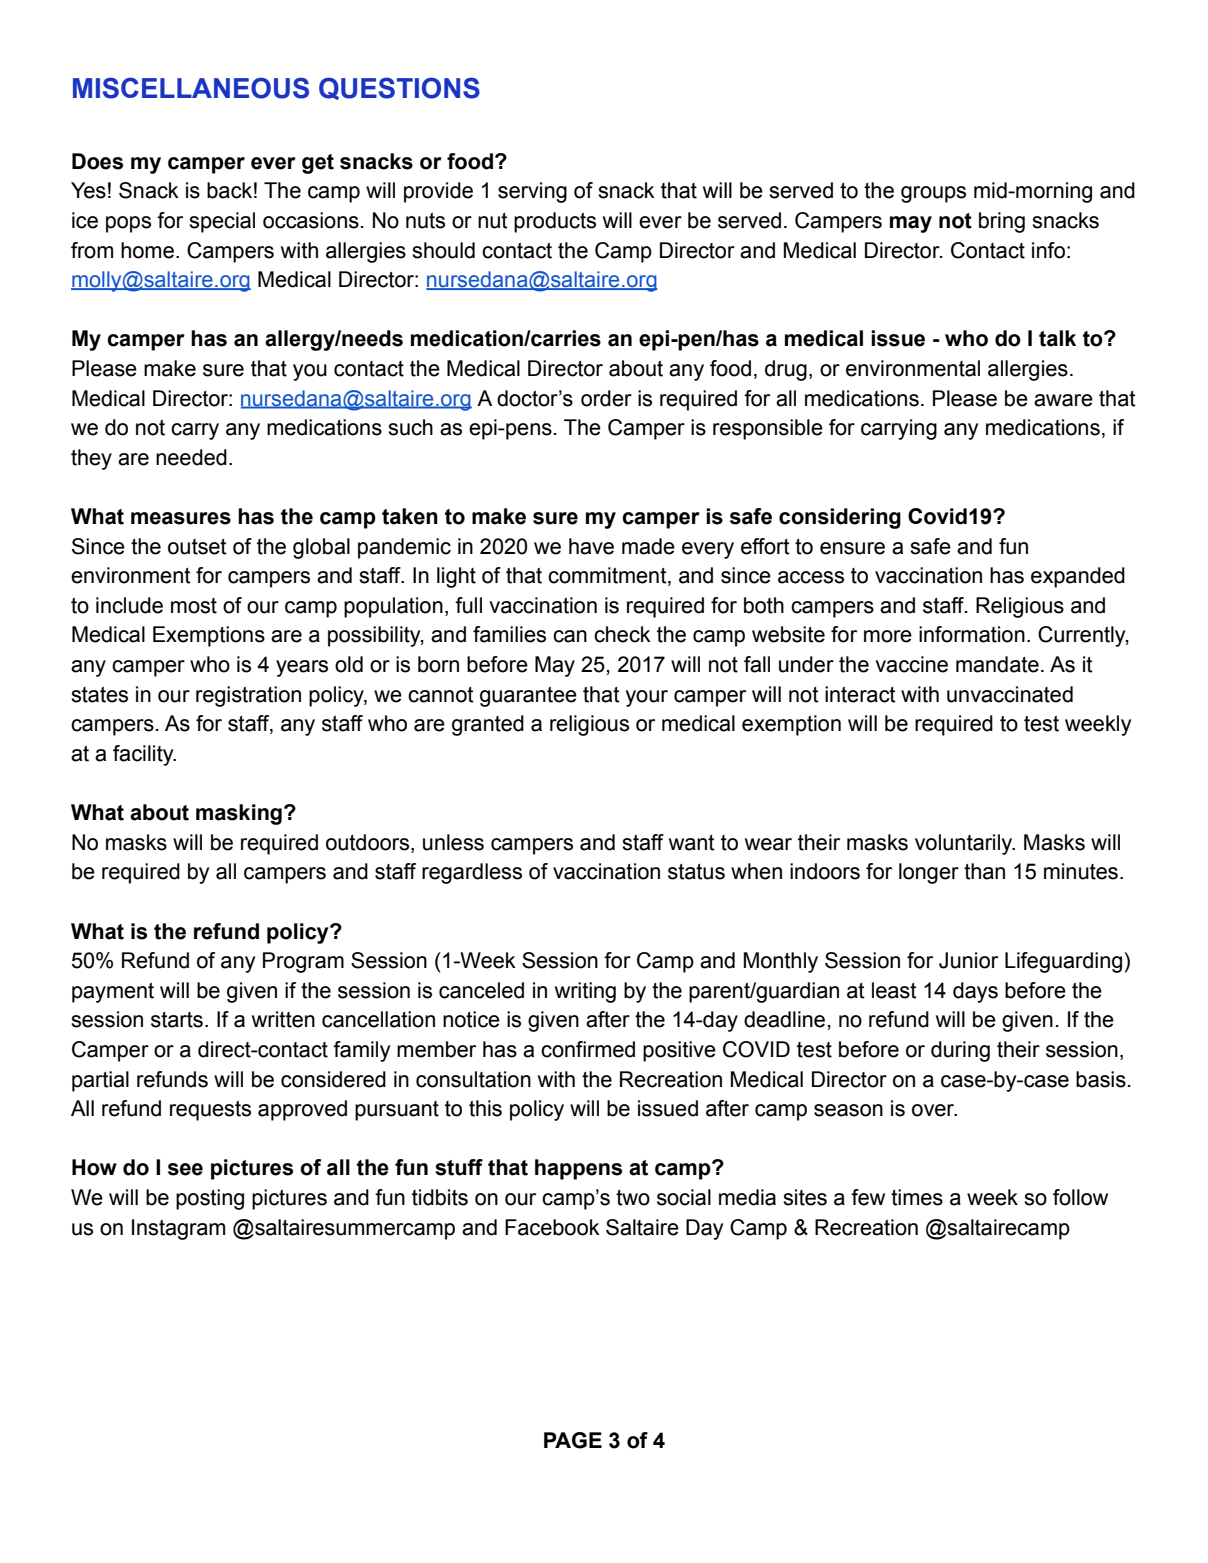 The height and width of the image is (1563, 1208). I want to click on facility, so click(144, 755).
